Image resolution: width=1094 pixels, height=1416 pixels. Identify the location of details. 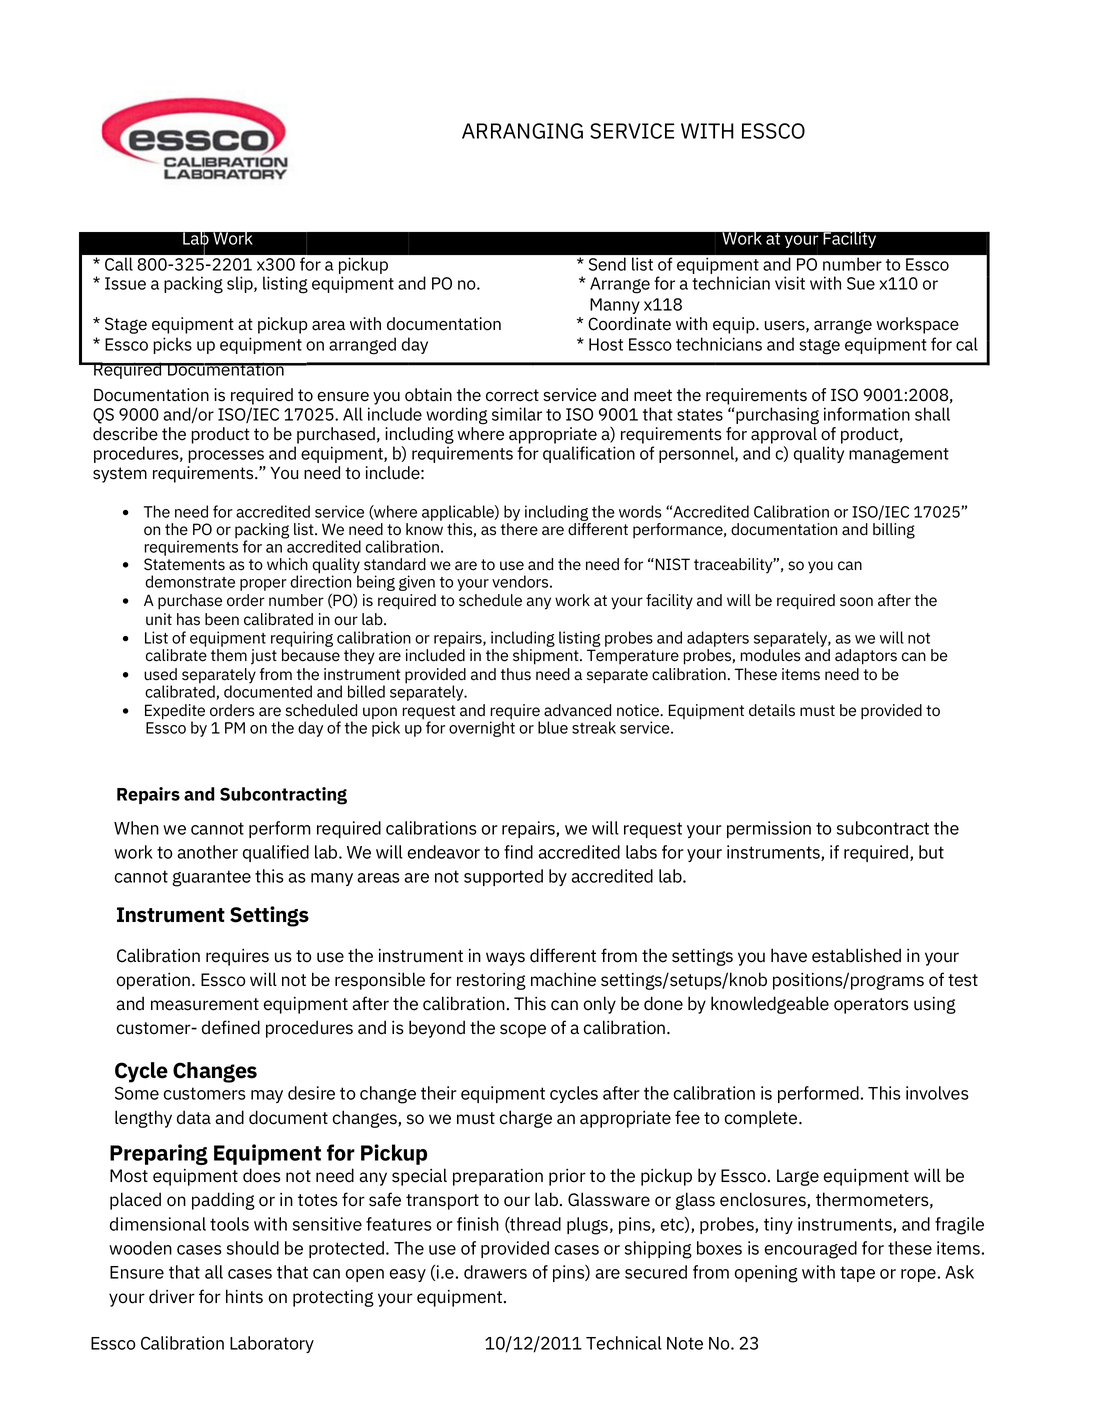
(772, 710).
